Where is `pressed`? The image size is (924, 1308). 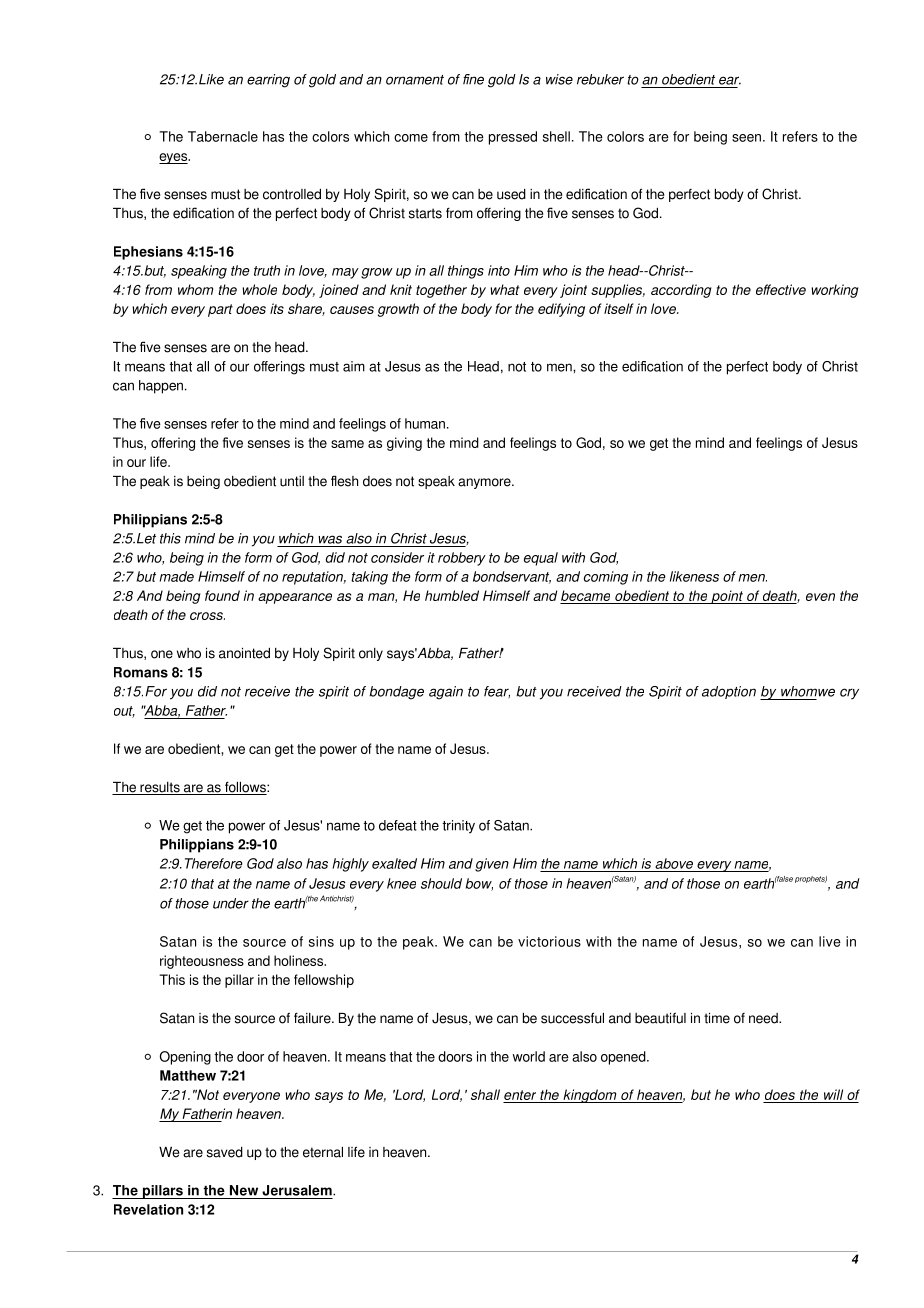 pressed is located at coordinates (513, 138).
